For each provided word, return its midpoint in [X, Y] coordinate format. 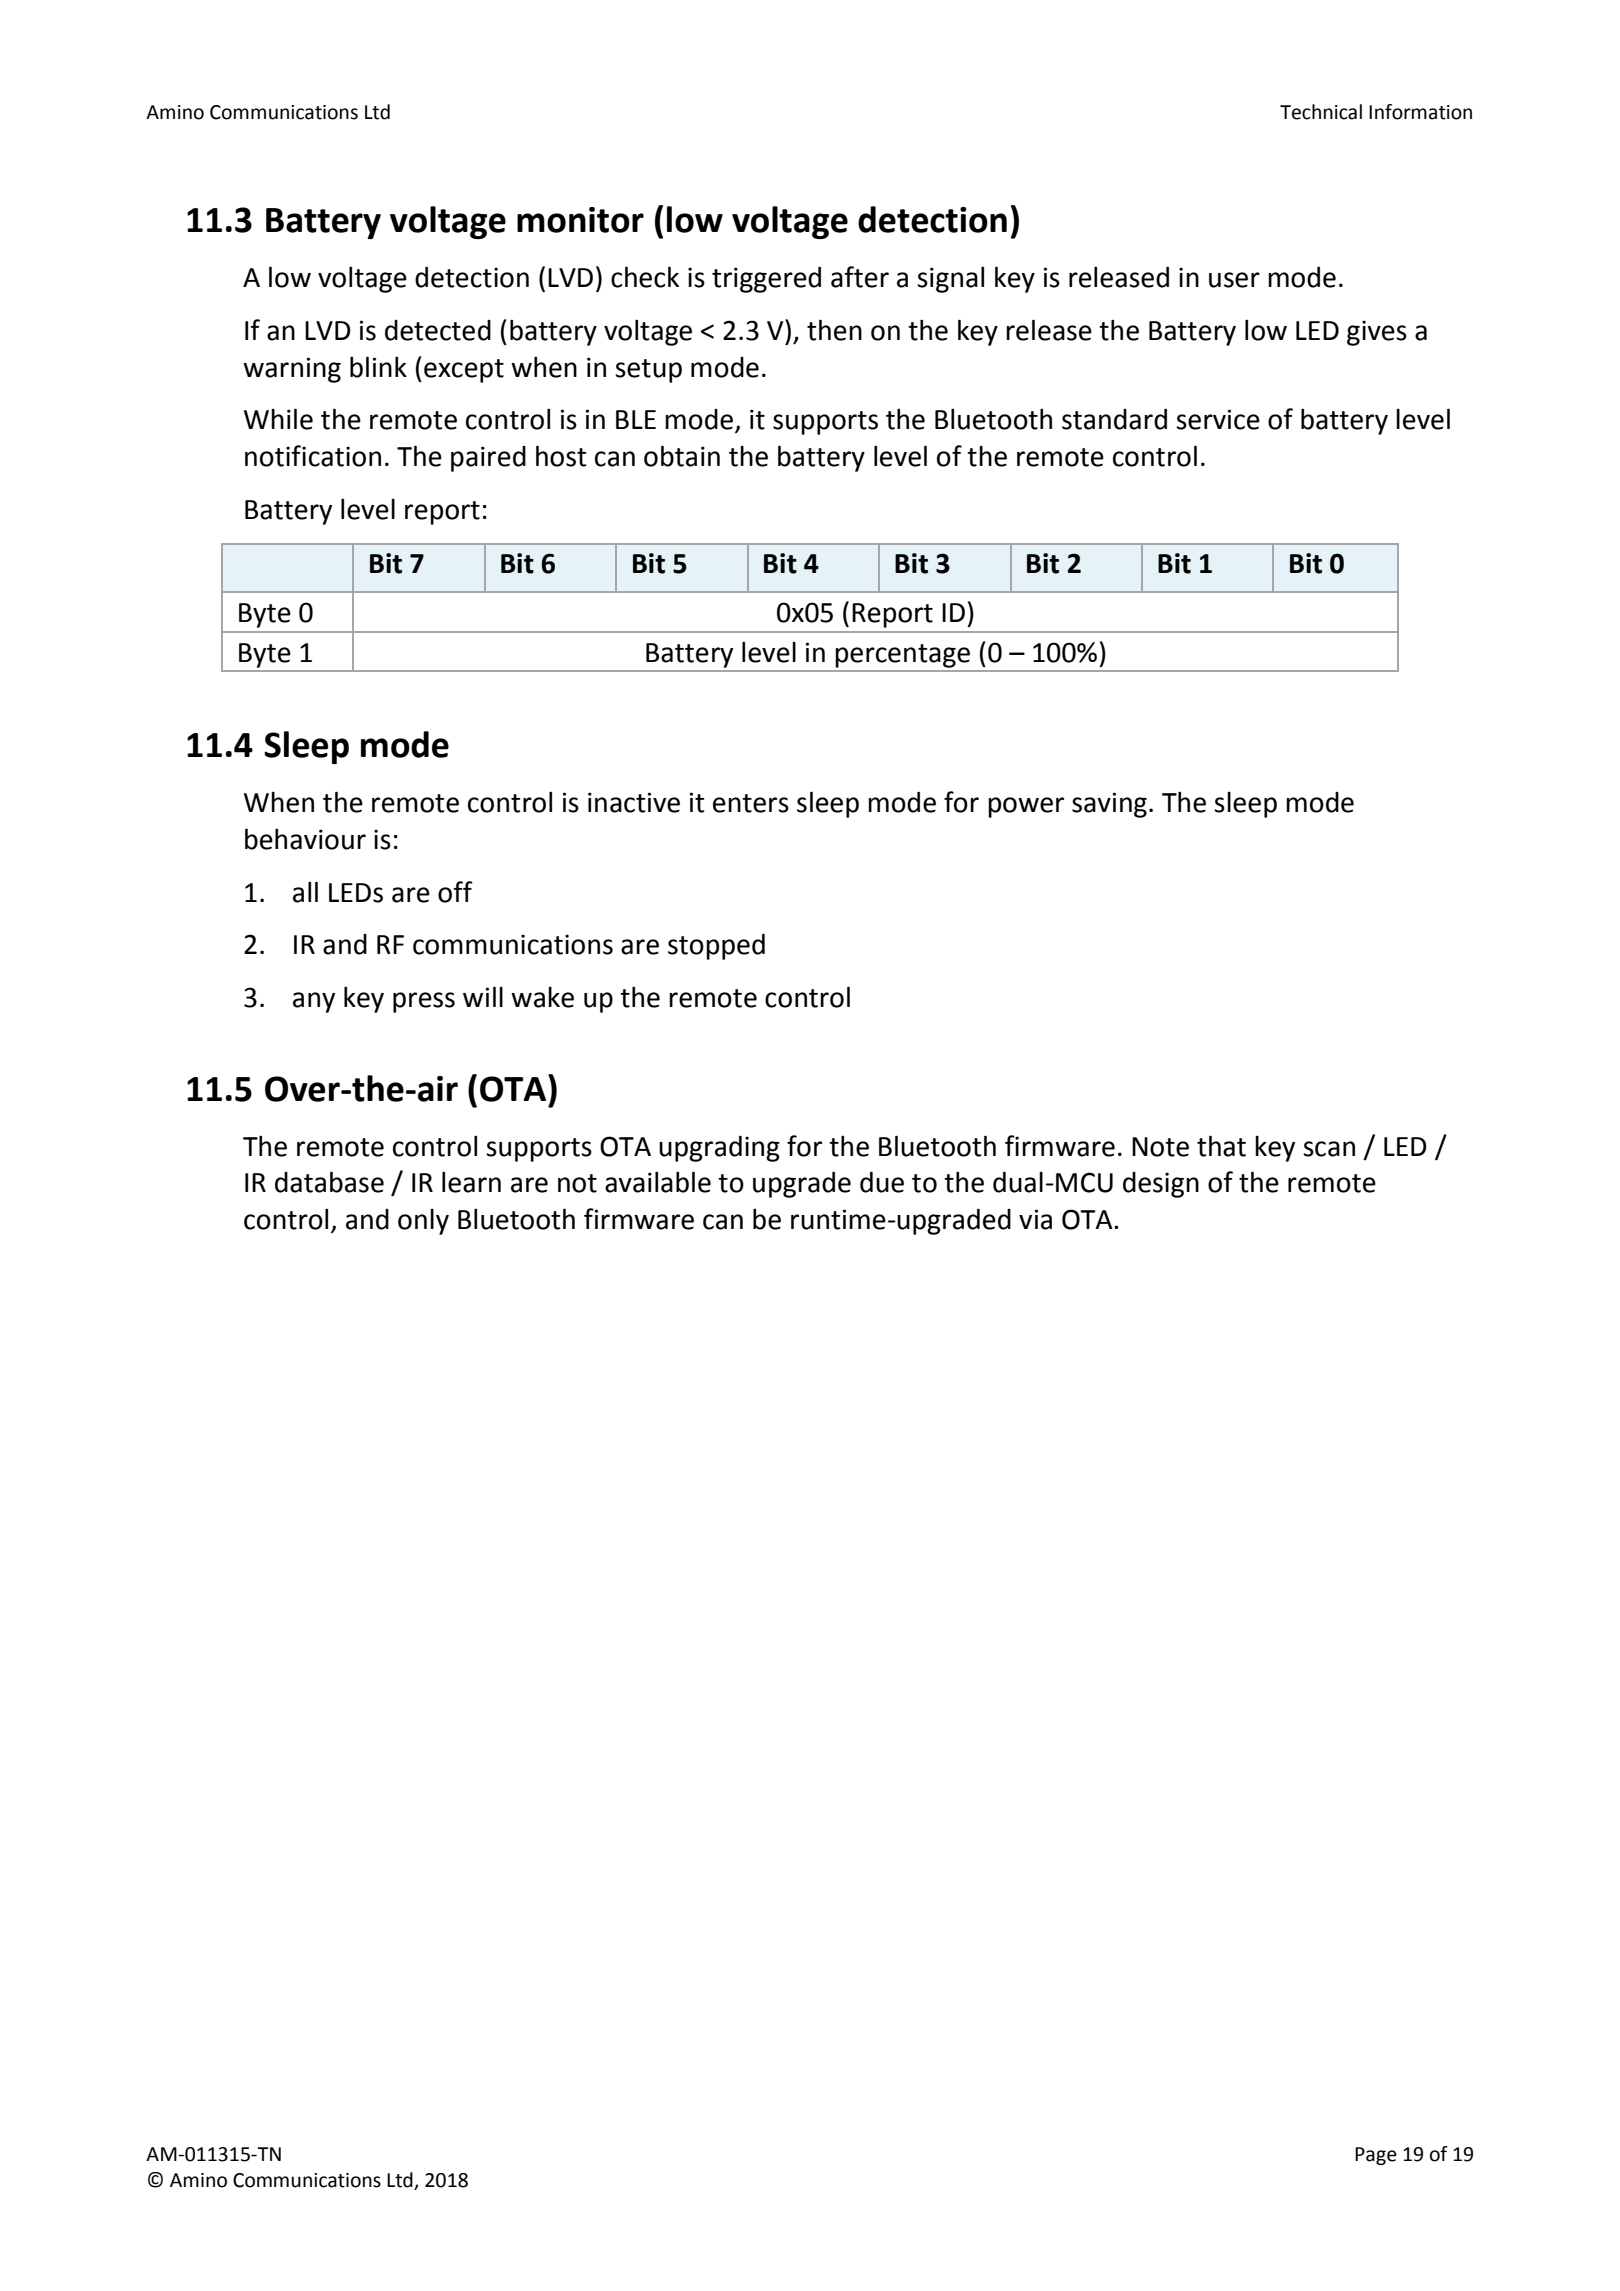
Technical [1321, 112]
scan [1329, 1149]
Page [1376, 2156]
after [860, 277]
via [1035, 1219]
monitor [580, 220]
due [882, 1182]
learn [471, 1182]
